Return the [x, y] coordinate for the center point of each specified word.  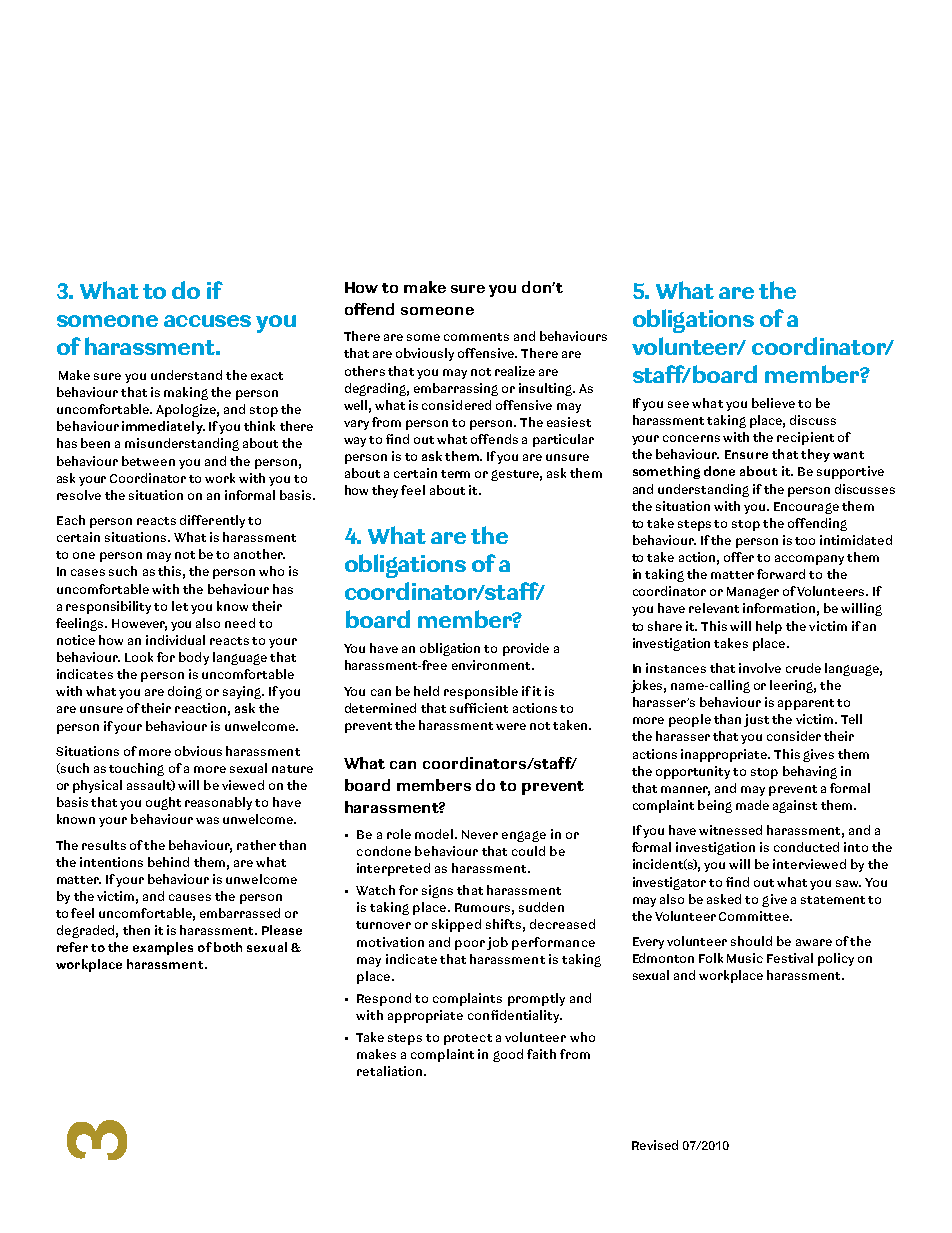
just [756, 720]
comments [476, 337]
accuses [207, 321]
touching [136, 769]
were [511, 726]
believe [773, 403]
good [508, 1055]
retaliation [391, 1071]
